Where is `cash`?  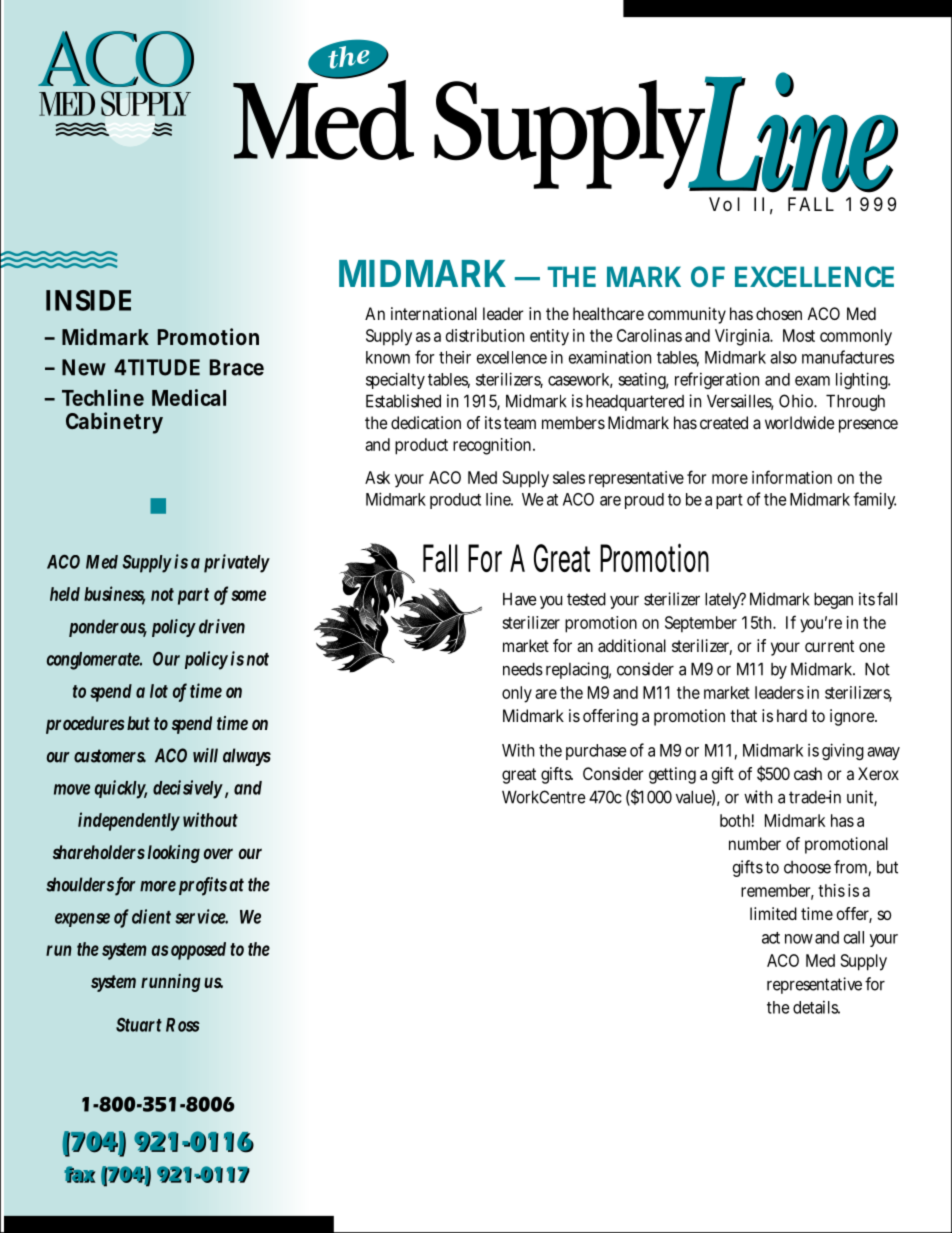
cash is located at coordinates (808, 773).
